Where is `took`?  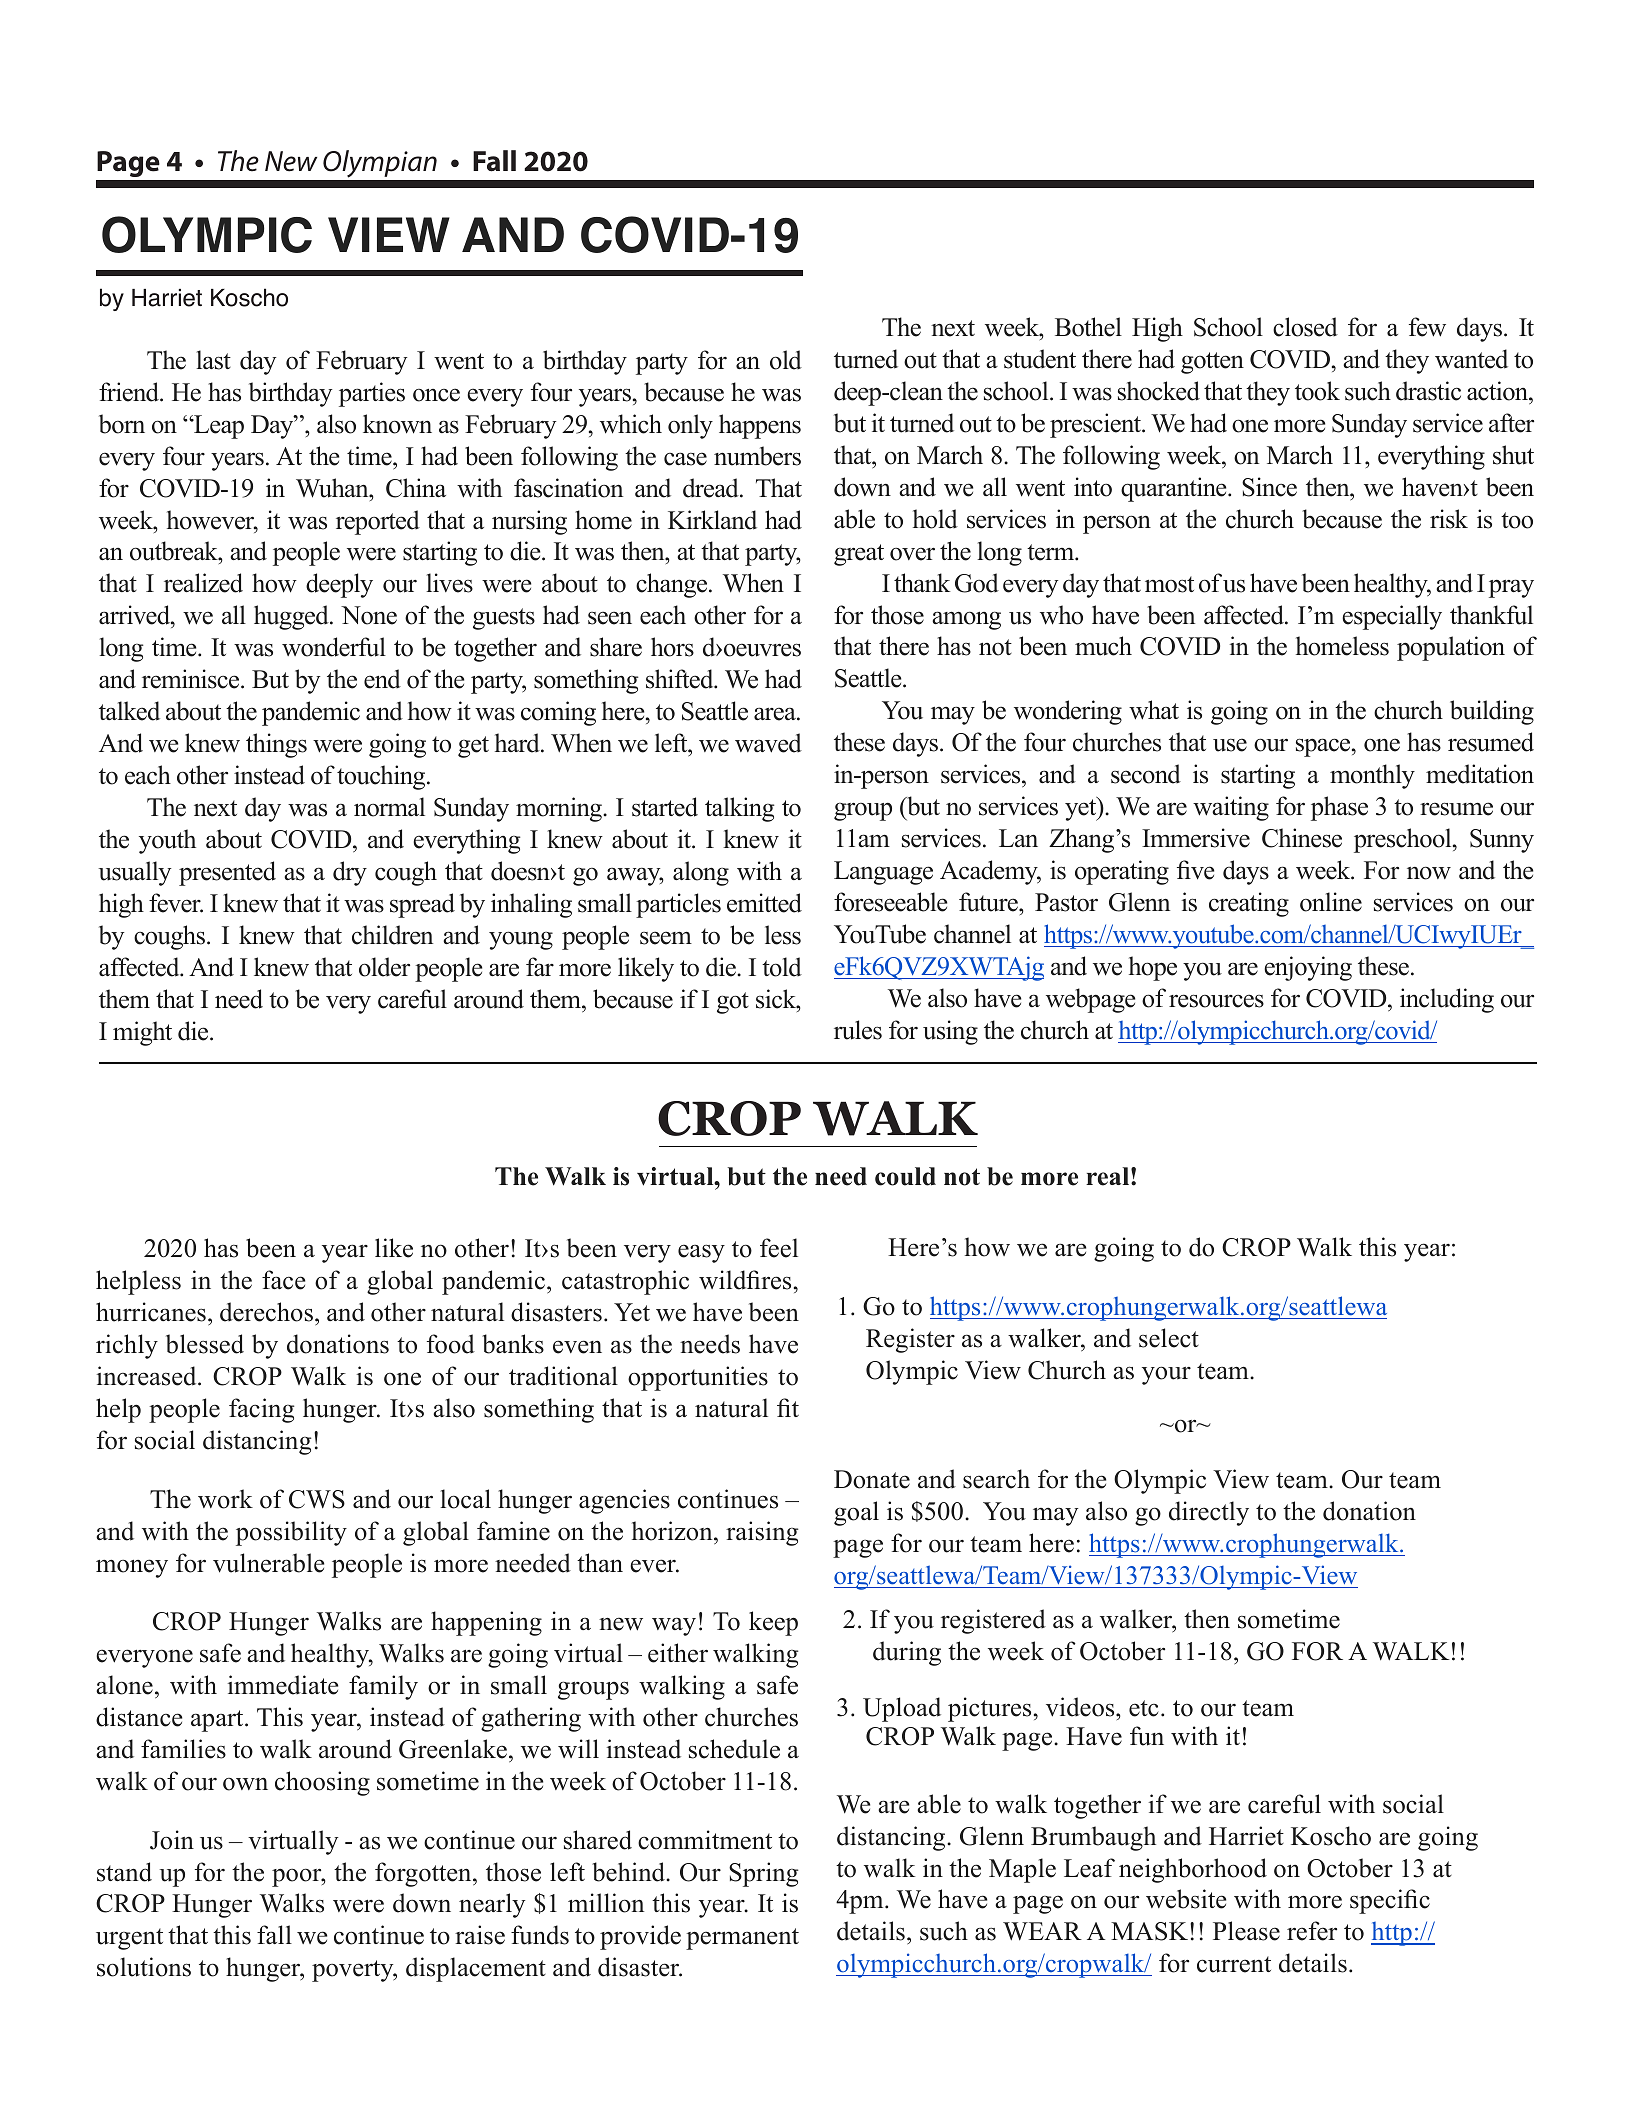
took is located at coordinates (1317, 391).
